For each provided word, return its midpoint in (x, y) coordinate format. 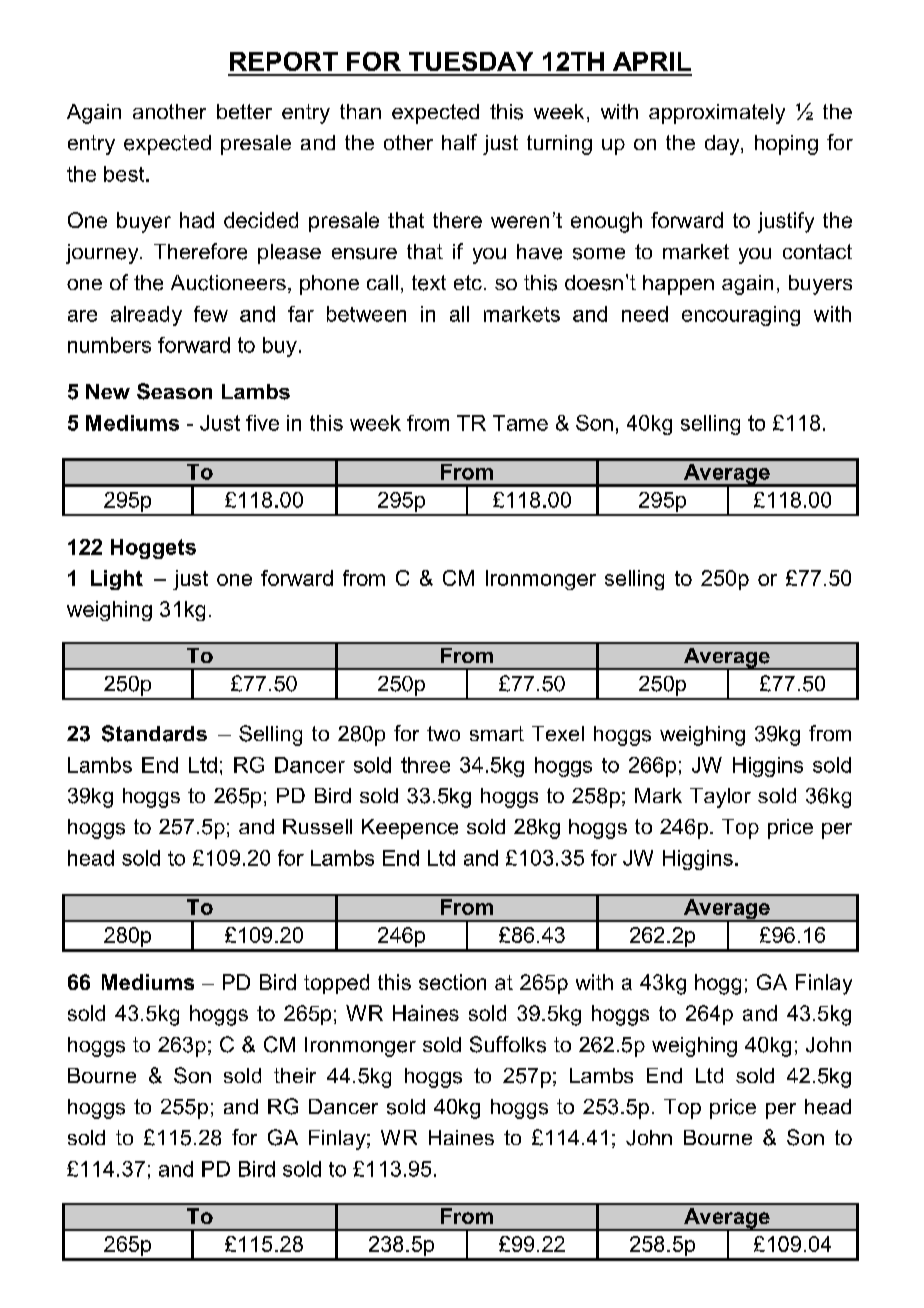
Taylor (720, 798)
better (244, 111)
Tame (520, 423)
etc (468, 282)
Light (117, 580)
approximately (717, 114)
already (146, 316)
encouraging (741, 316)
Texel (558, 733)
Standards (154, 733)
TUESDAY (471, 61)
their (295, 1075)
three (425, 765)
